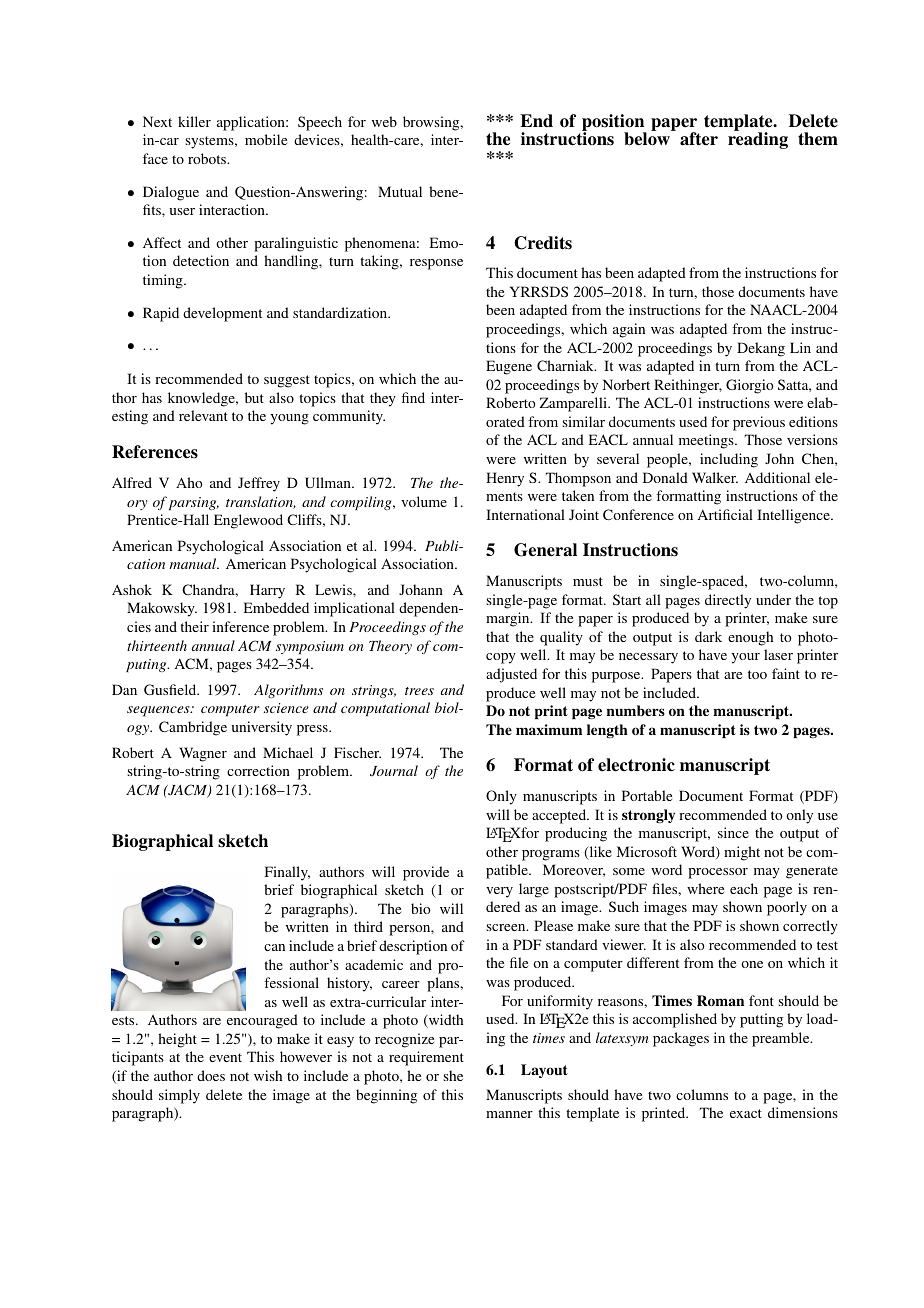  Describe the element at coordinates (368, 926) in the screenshot. I see `third` at that location.
